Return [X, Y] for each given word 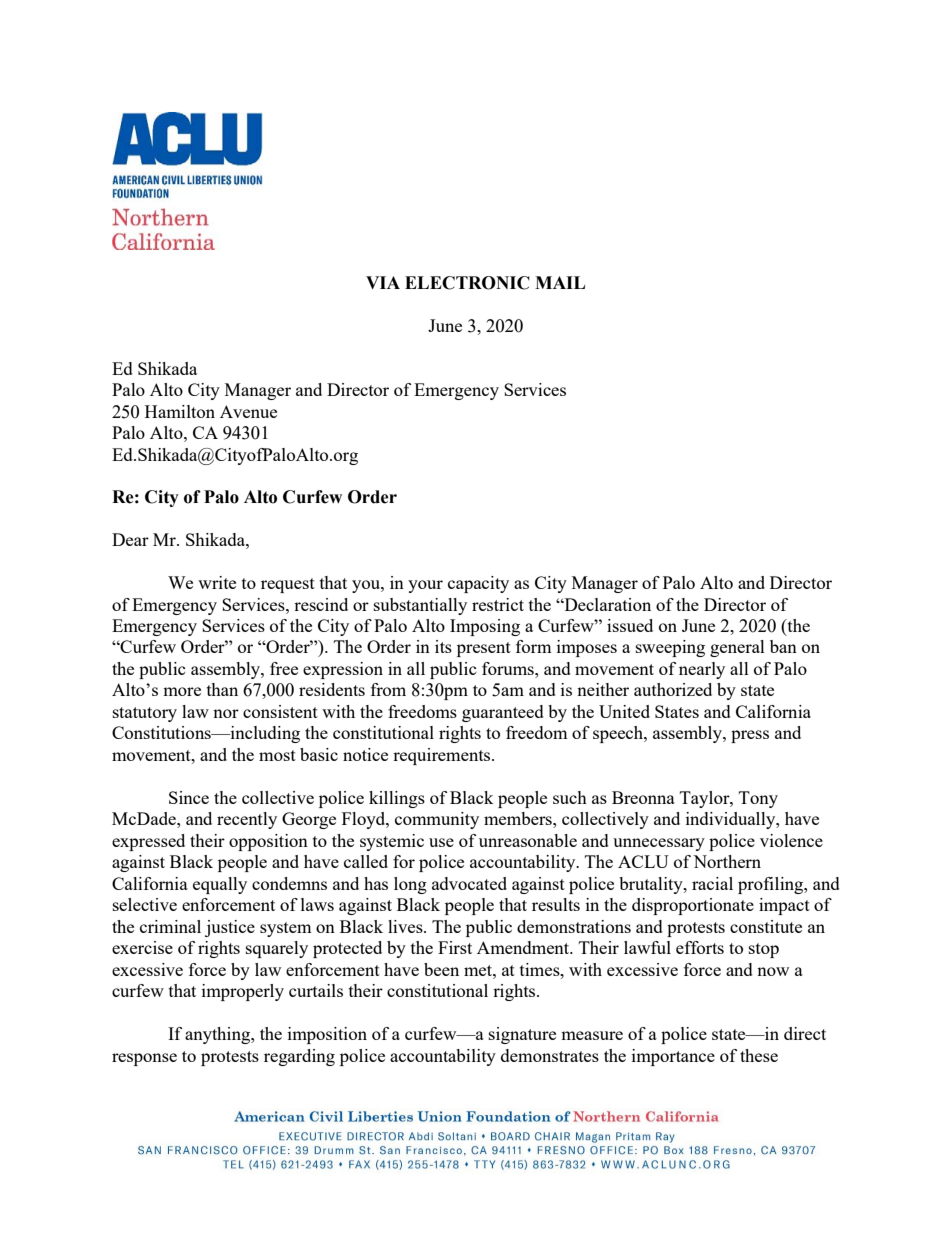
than [222, 689]
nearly [702, 670]
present [484, 649]
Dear [130, 539]
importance [673, 1057]
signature [522, 1035]
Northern [727, 861]
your [425, 586]
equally [220, 885]
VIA [383, 282]
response [144, 1059]
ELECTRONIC [467, 283]
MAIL [560, 282]
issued [630, 625]
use [441, 842]
